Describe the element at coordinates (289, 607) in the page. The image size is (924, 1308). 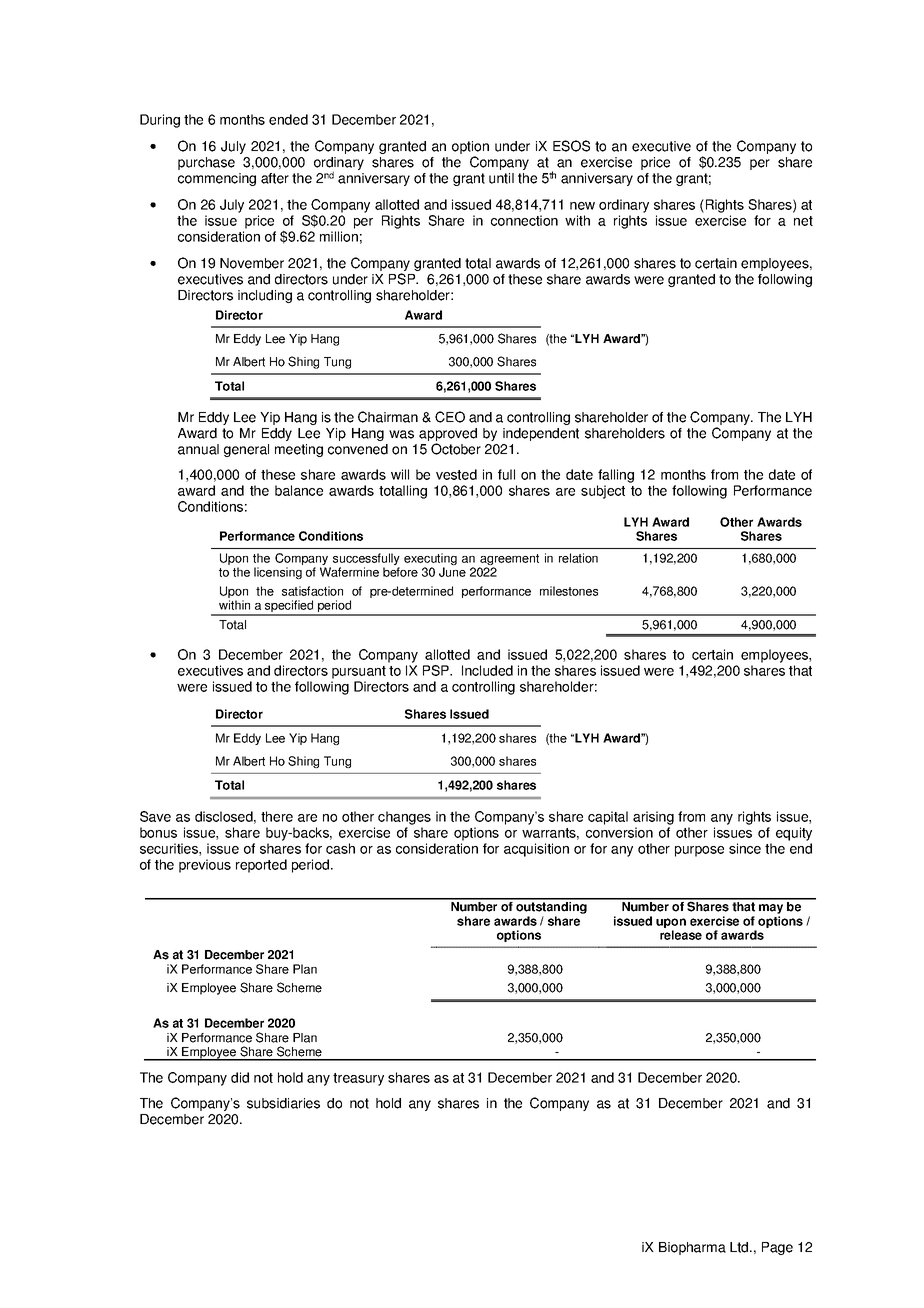
I see `specified` at that location.
